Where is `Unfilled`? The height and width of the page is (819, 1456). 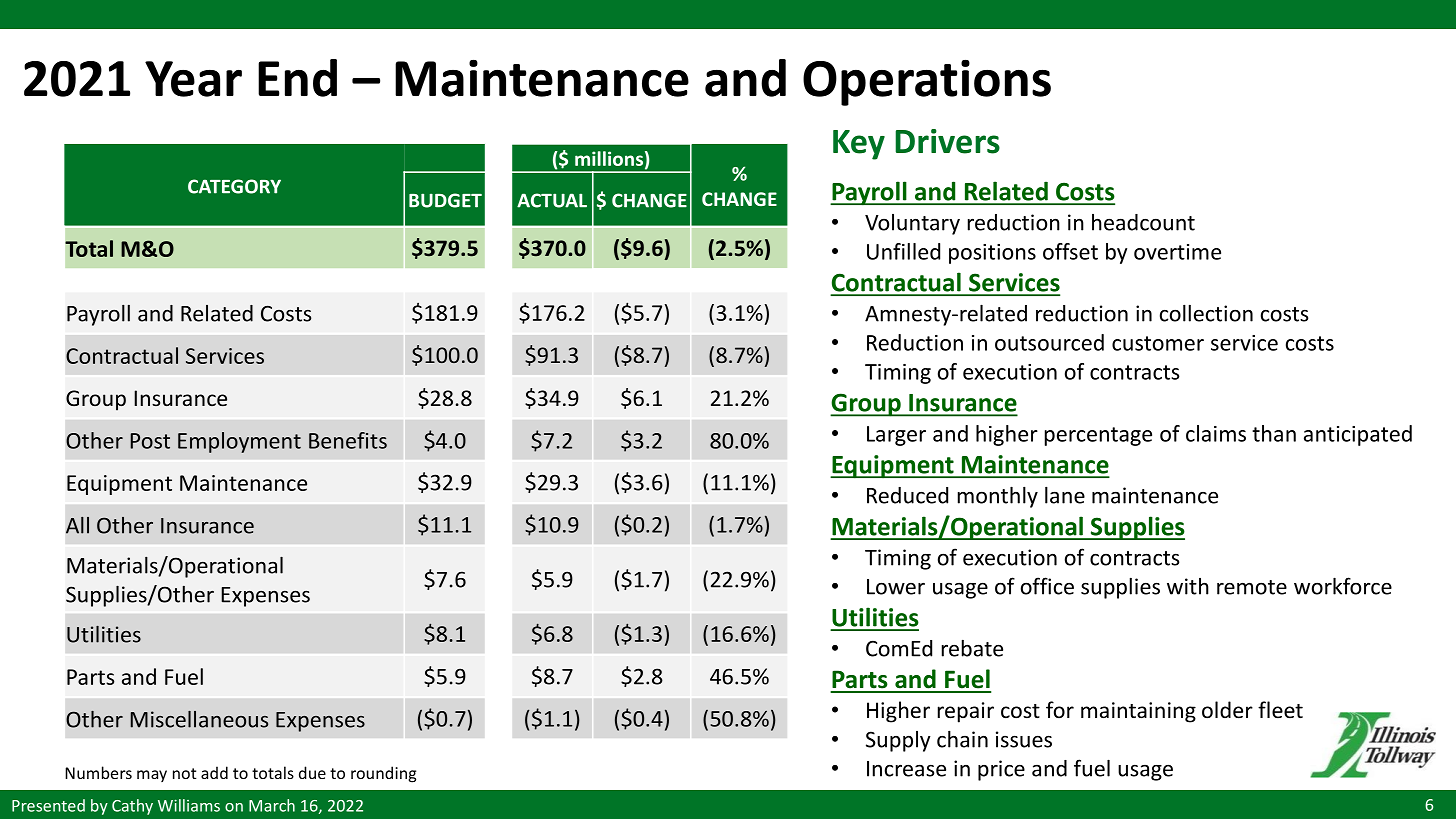 Unfilled is located at coordinates (903, 251).
